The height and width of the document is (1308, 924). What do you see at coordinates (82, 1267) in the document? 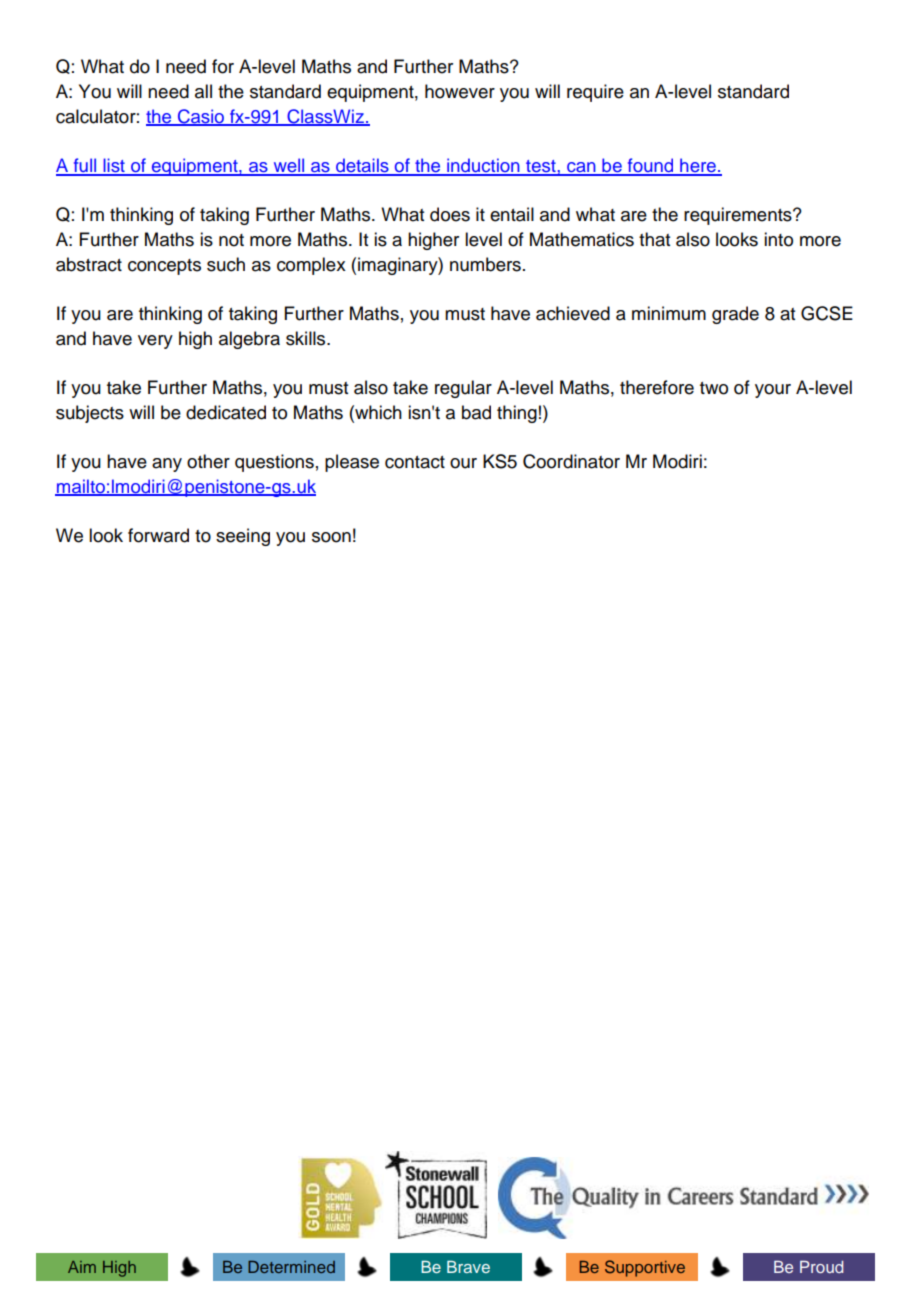
I see `Aim` at bounding box center [82, 1267].
